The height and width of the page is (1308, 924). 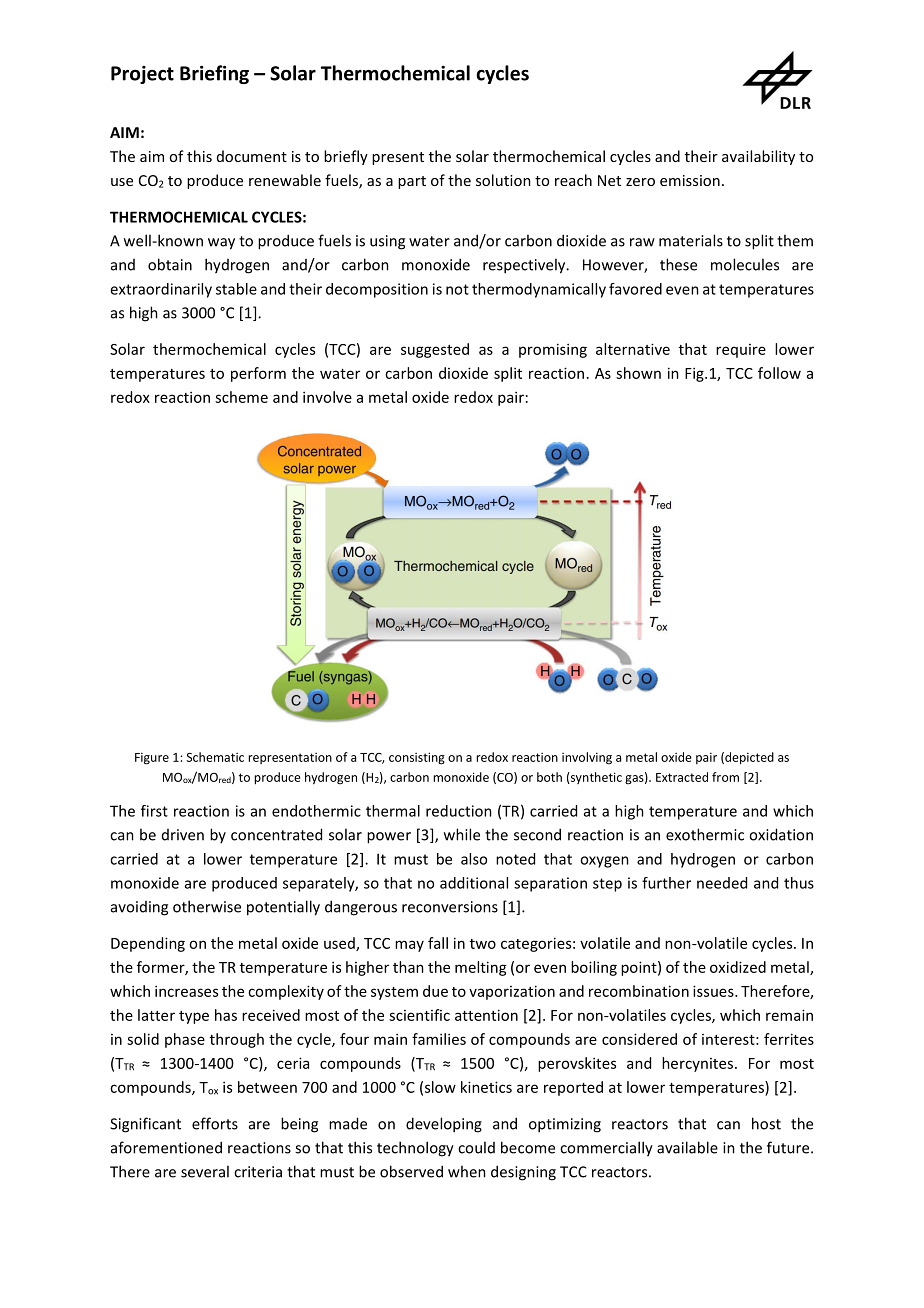 I want to click on consisting, so click(x=417, y=758).
